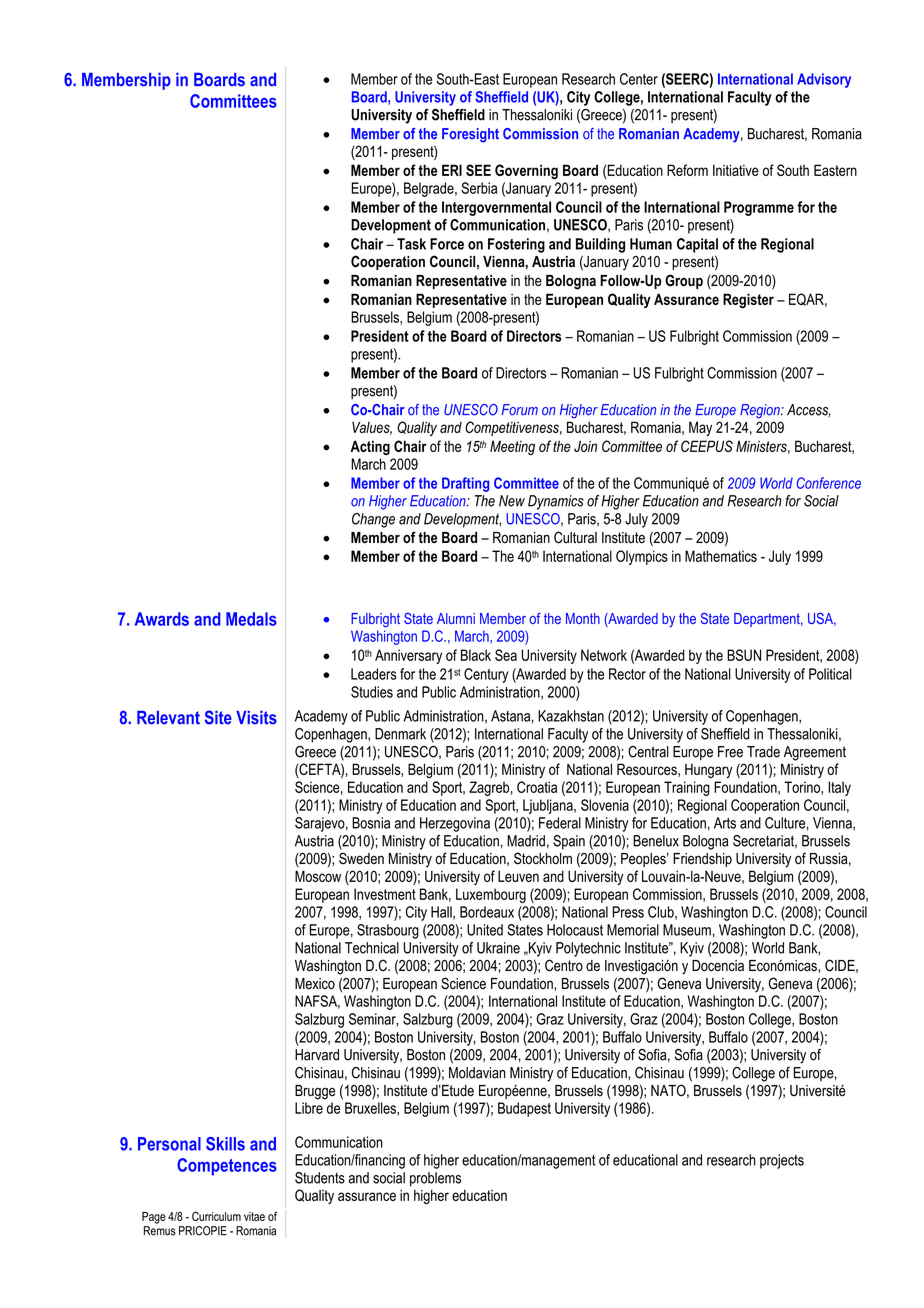  I want to click on projects, so click(782, 1161).
